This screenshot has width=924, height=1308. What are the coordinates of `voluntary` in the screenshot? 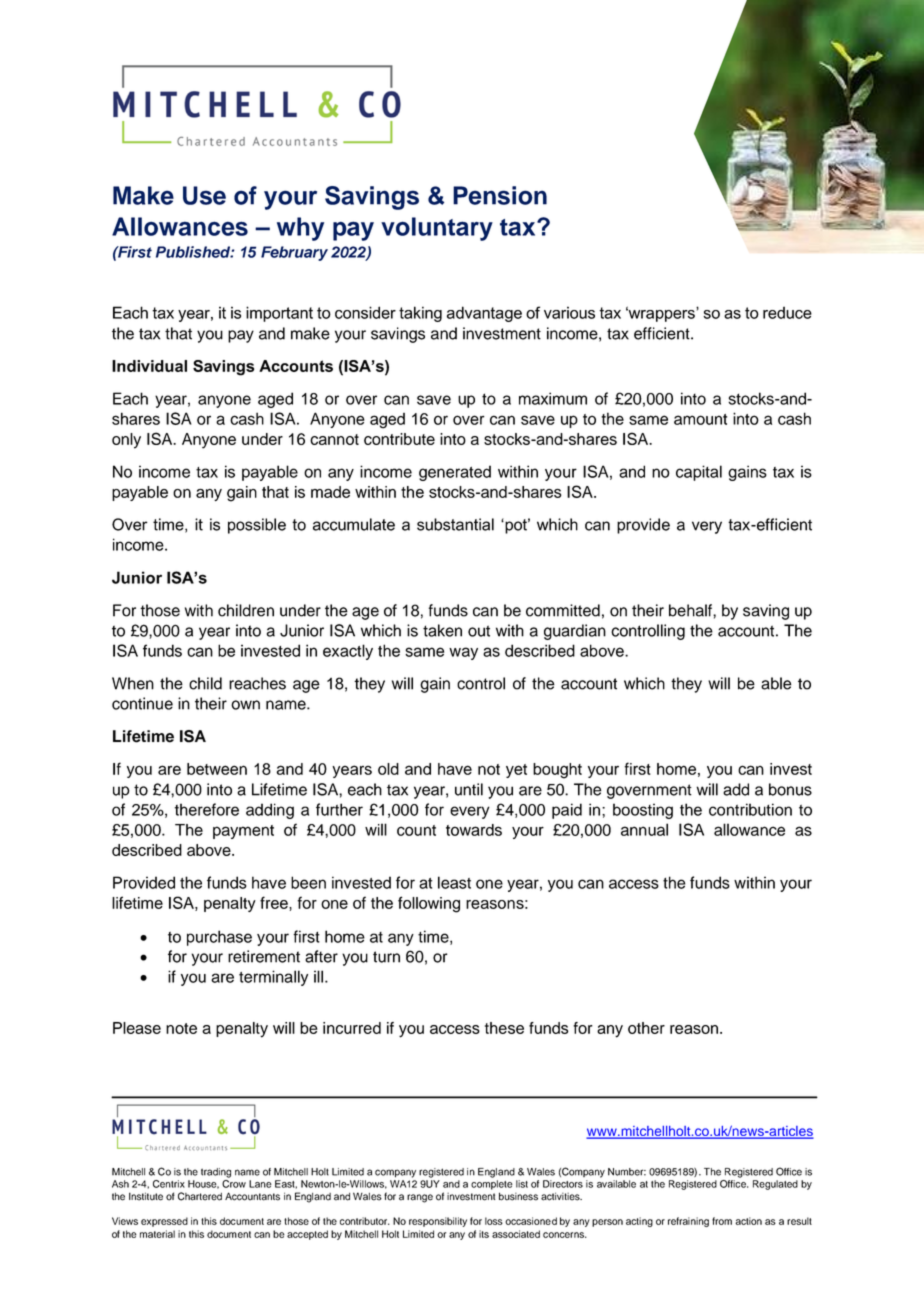 It's located at (437, 229).
